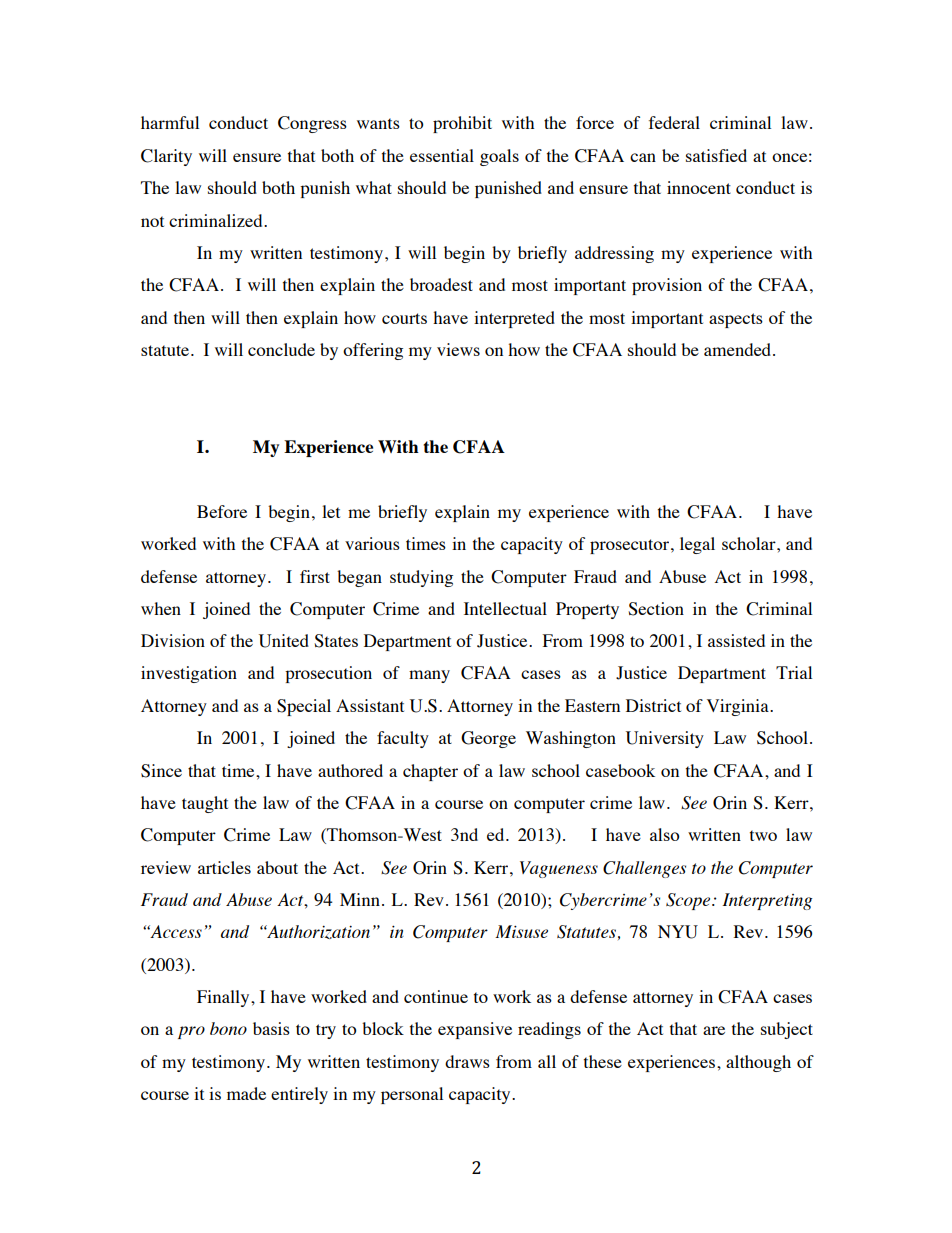 Image resolution: width=952 pixels, height=1233 pixels. What do you see at coordinates (161, 608) in the document?
I see `when` at bounding box center [161, 608].
